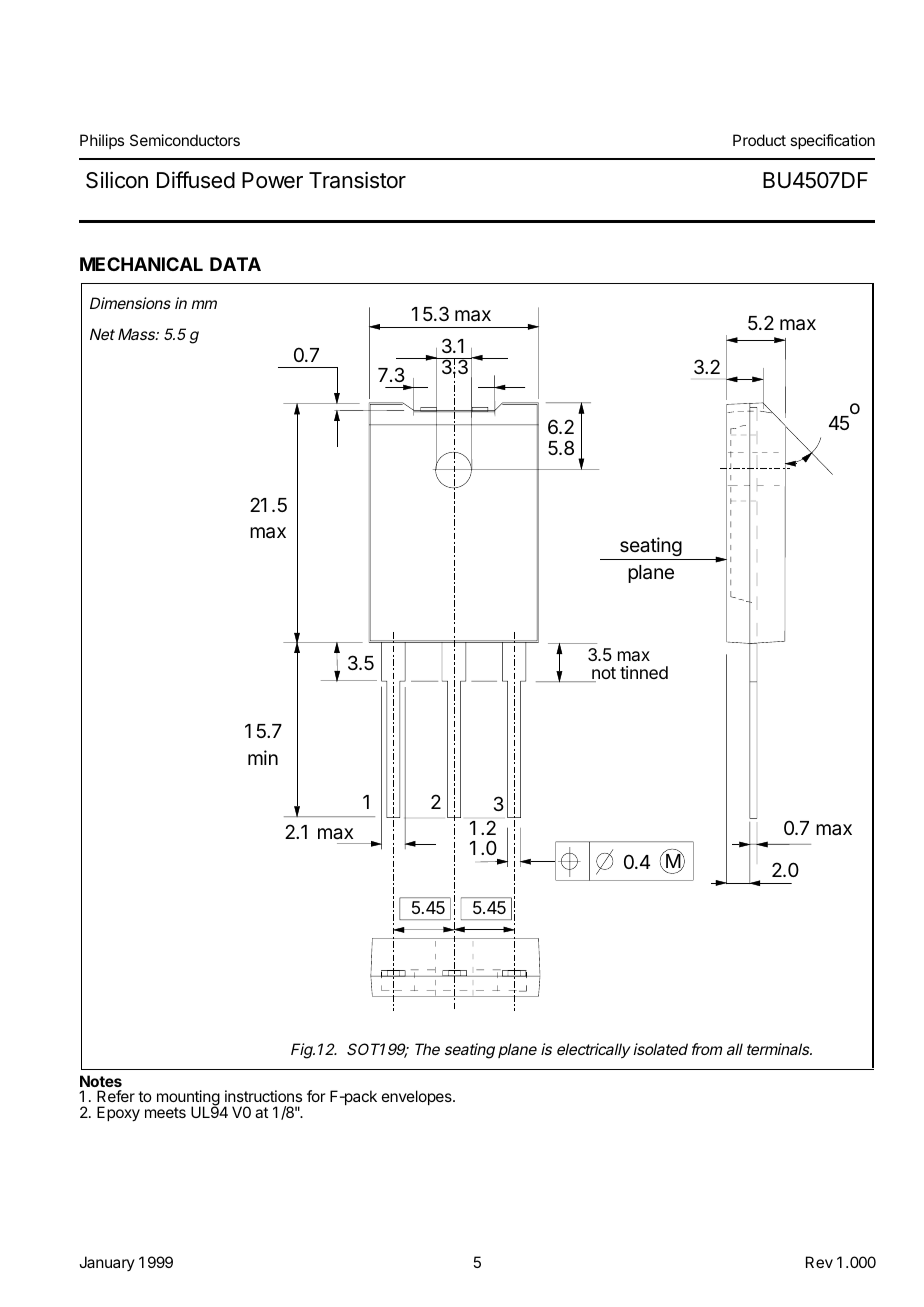 The image size is (924, 1307). Describe the element at coordinates (644, 672) in the screenshot. I see `tinned` at that location.
